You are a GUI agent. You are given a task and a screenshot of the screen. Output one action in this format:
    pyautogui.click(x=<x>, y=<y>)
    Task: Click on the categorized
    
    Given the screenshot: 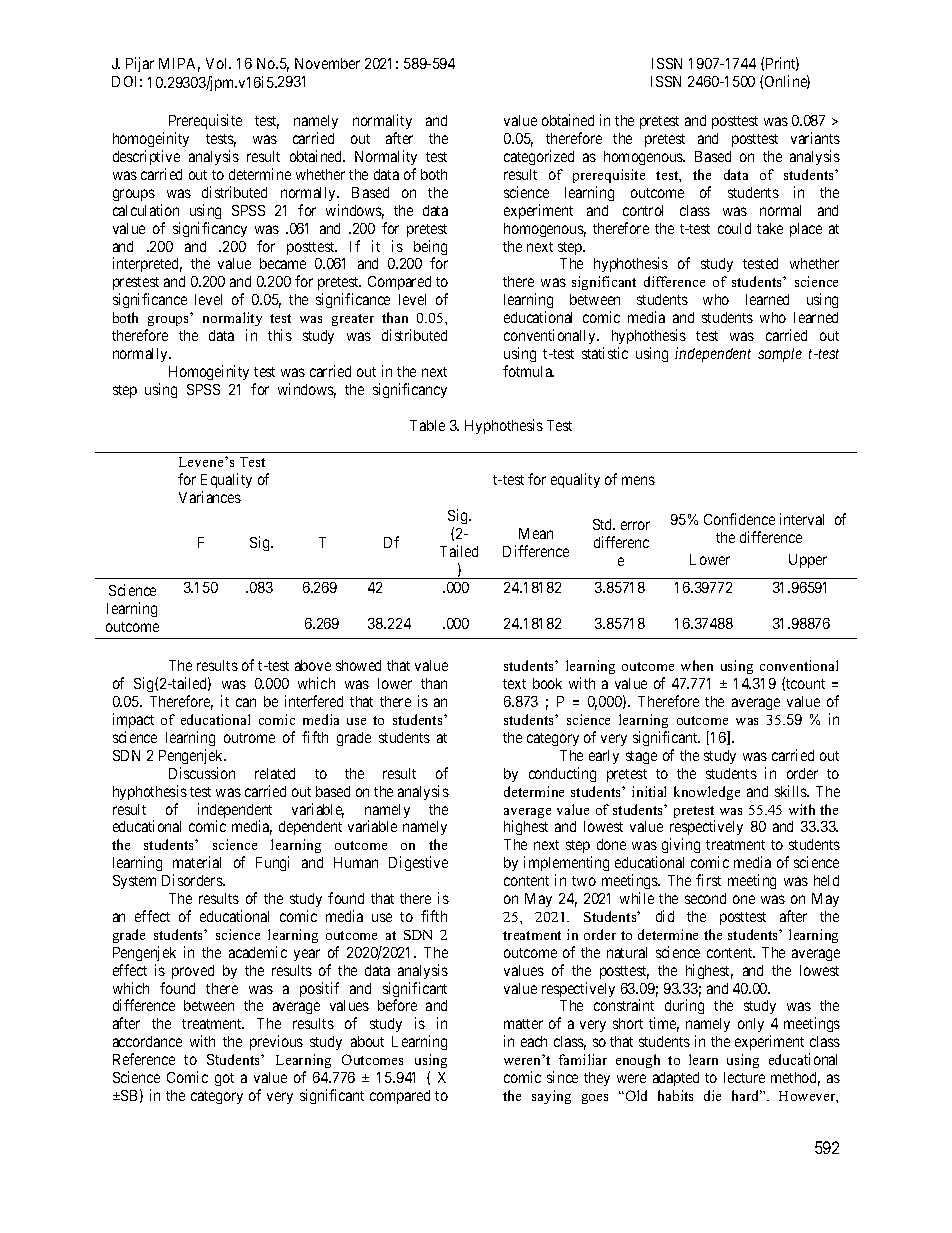 What is the action you would take?
    pyautogui.click(x=539, y=157)
